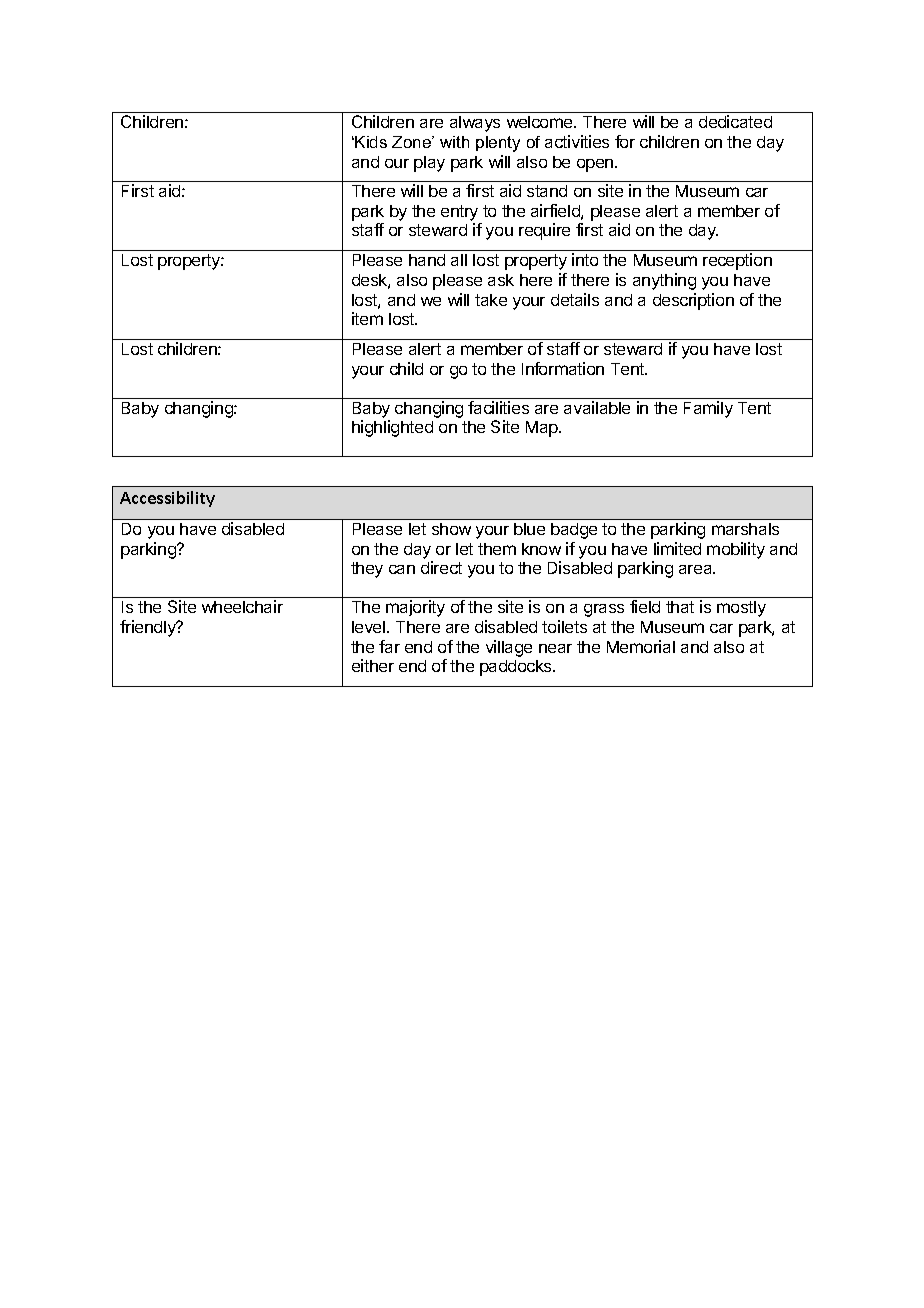 Image resolution: width=924 pixels, height=1308 pixels. What do you see at coordinates (149, 628) in the image?
I see `friendly` at bounding box center [149, 628].
